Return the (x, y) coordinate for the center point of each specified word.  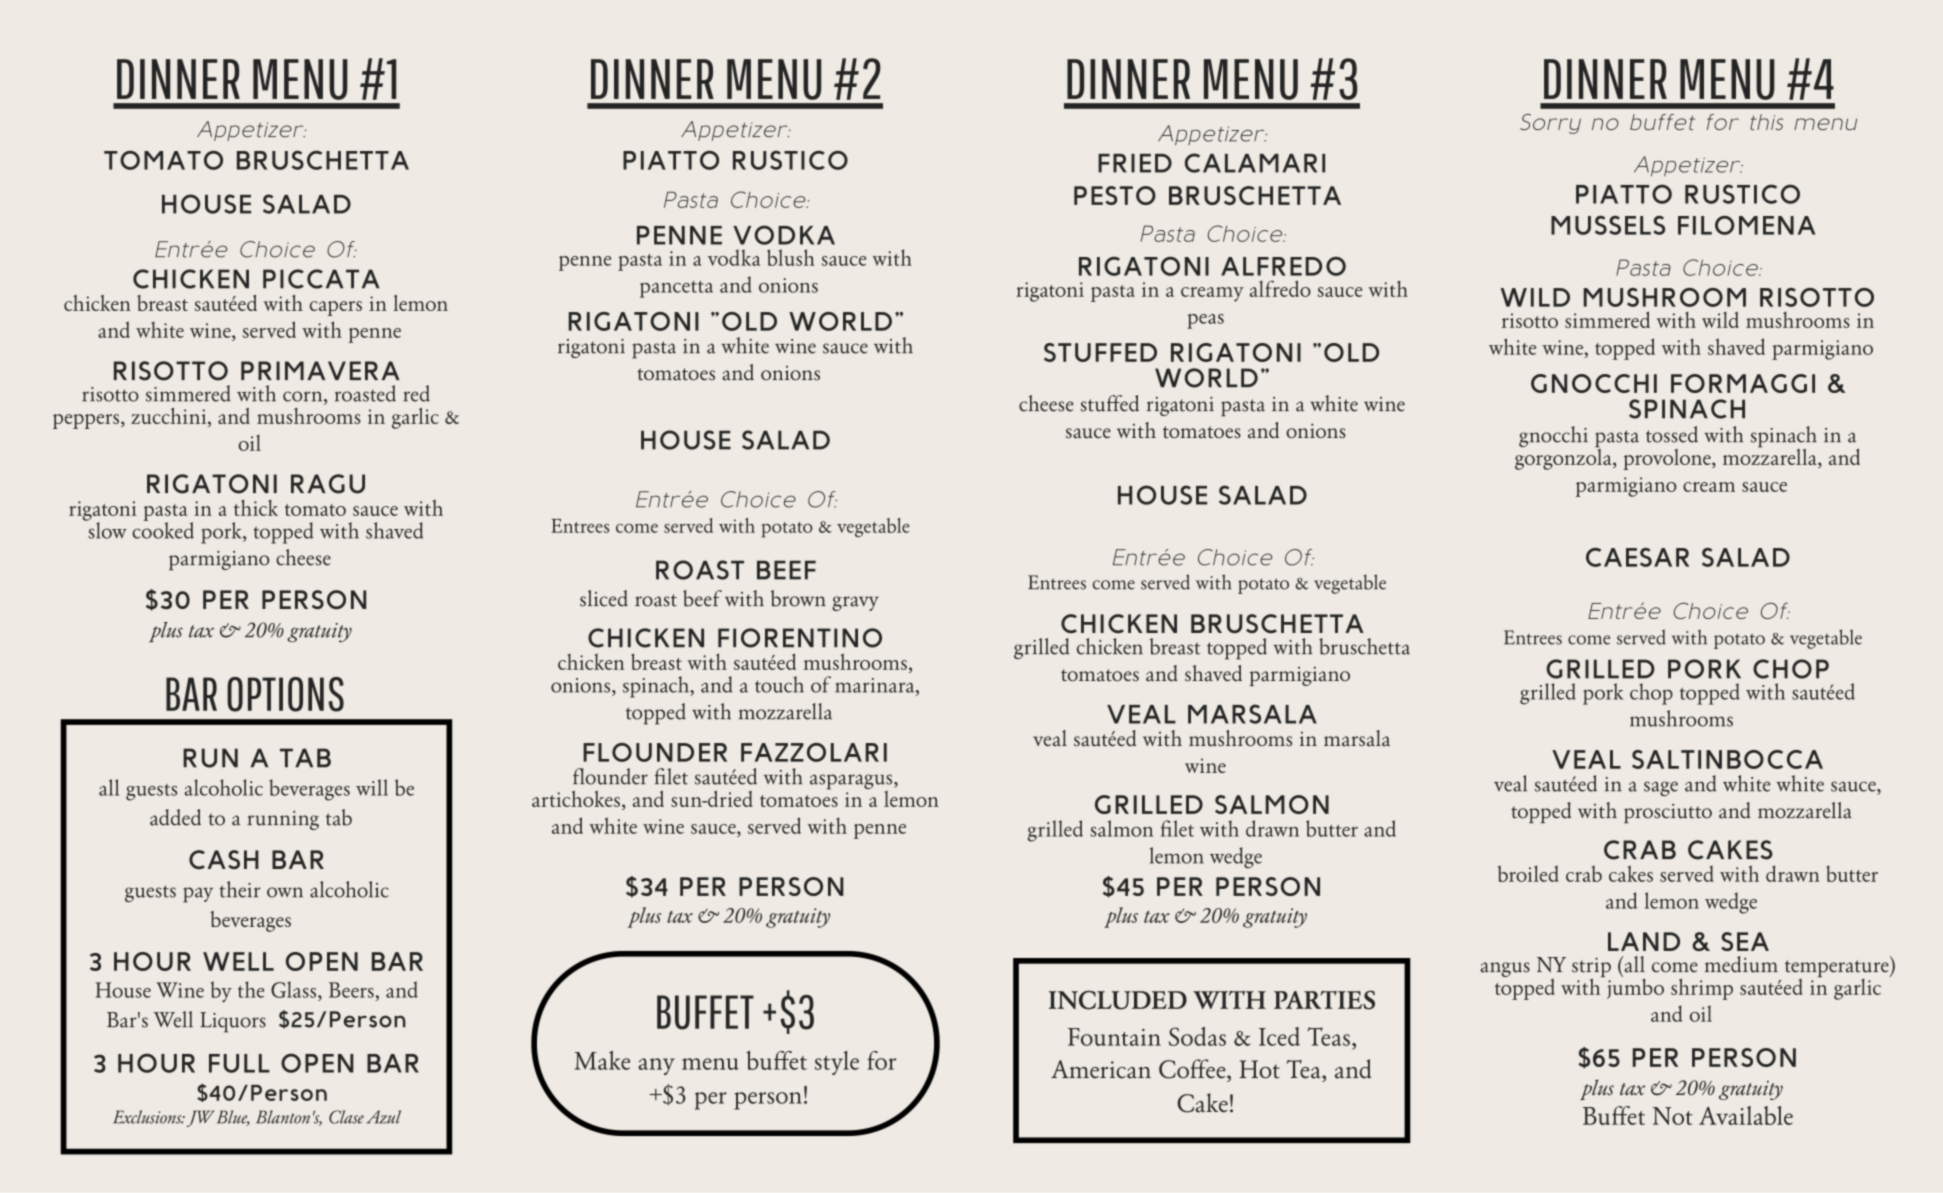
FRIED (1135, 163)
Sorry (1550, 124)
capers (336, 308)
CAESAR (1637, 557)
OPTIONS (285, 694)
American (1101, 1069)
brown (798, 598)
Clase (346, 1117)
